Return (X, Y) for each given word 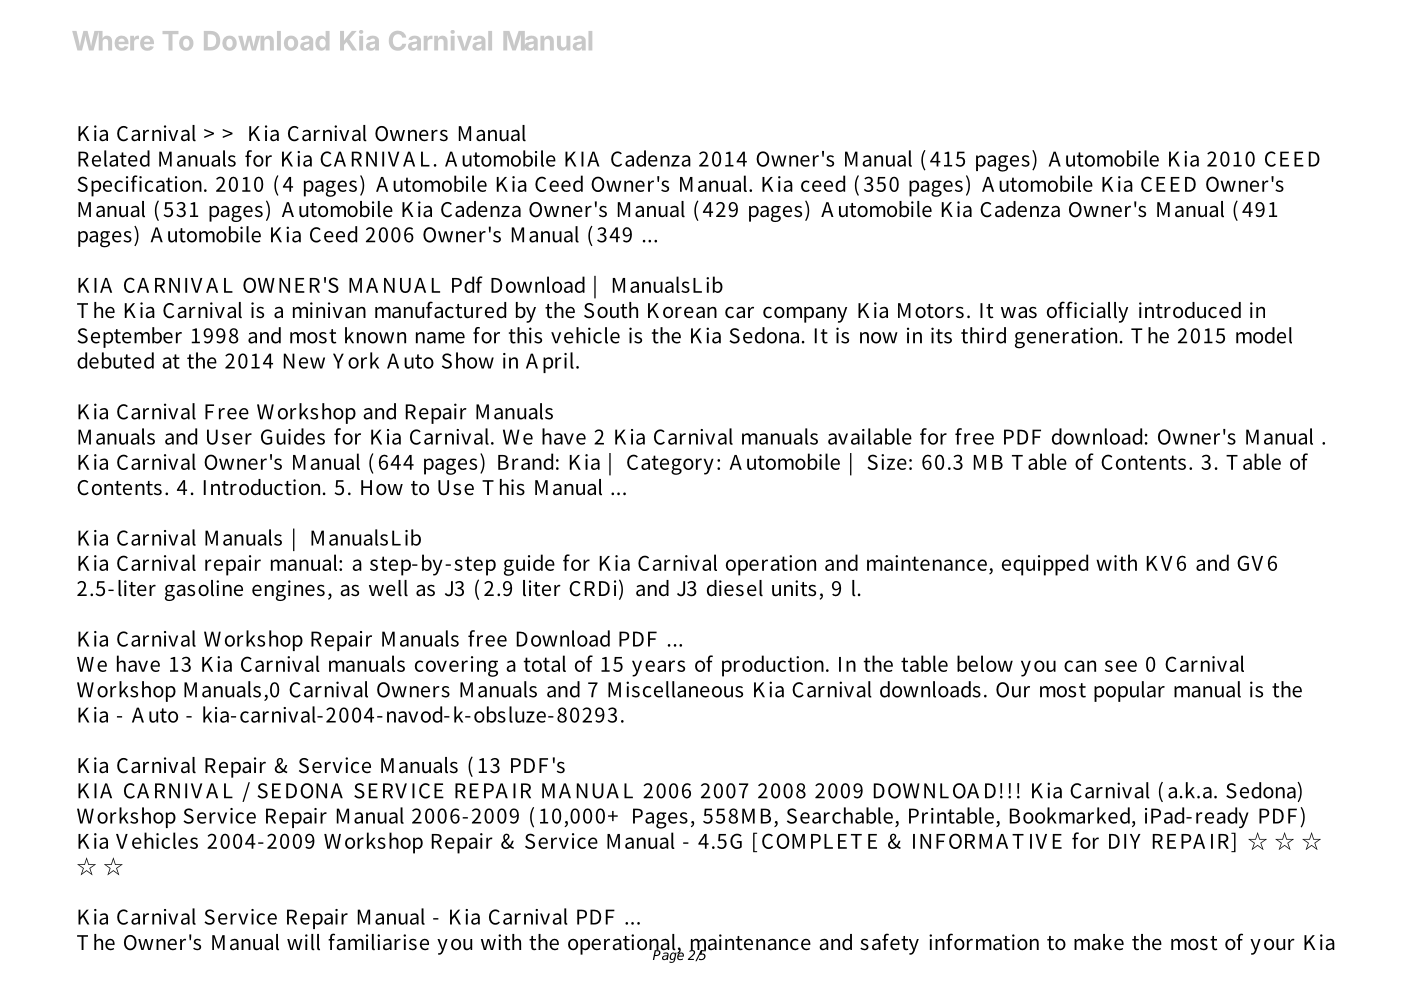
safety (889, 944)
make (1099, 942)
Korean (682, 311)
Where (113, 40)
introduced (1190, 310)
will (303, 942)
